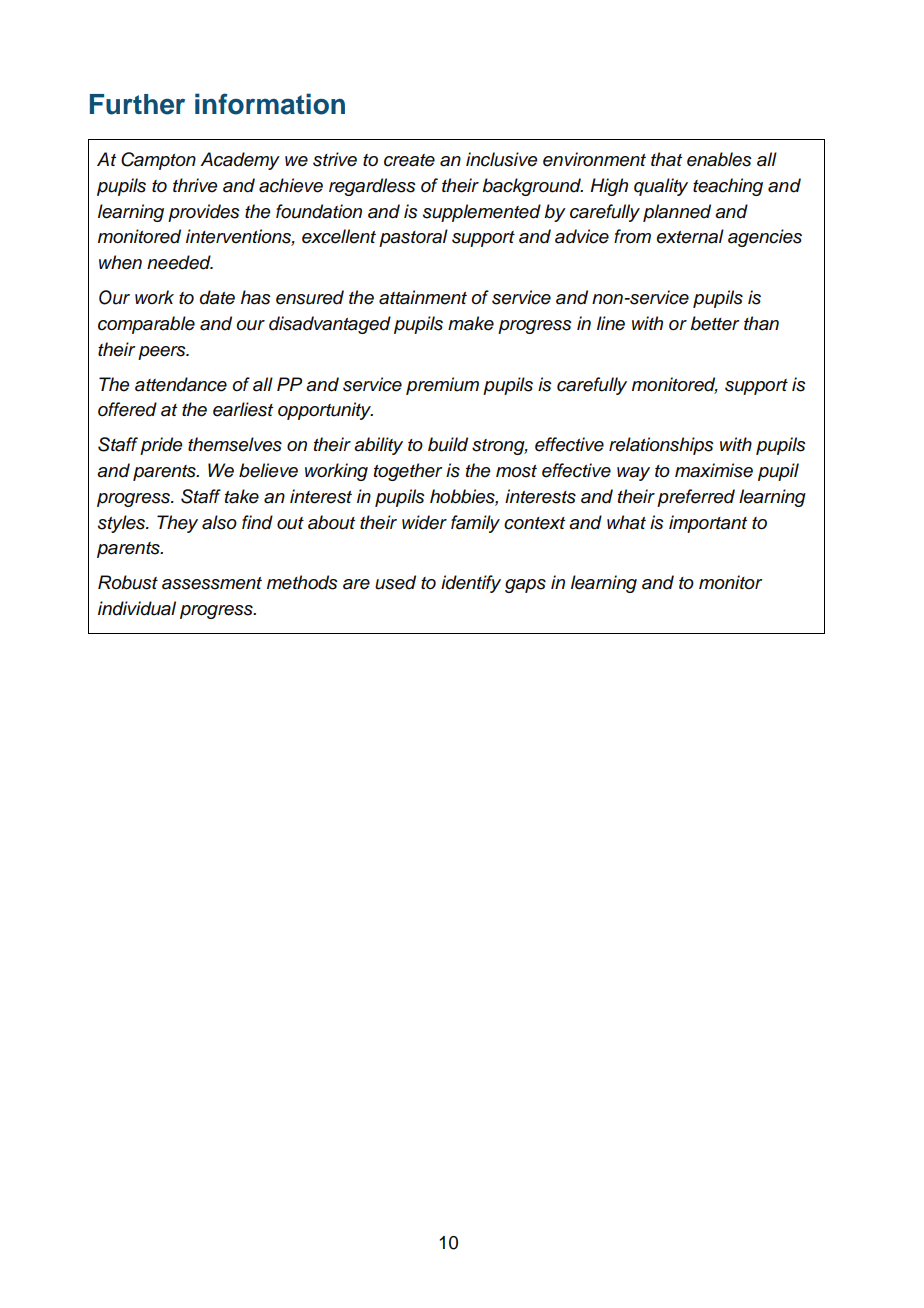 This screenshot has height=1308, width=924. What do you see at coordinates (715, 323) in the screenshot?
I see `better` at bounding box center [715, 323].
